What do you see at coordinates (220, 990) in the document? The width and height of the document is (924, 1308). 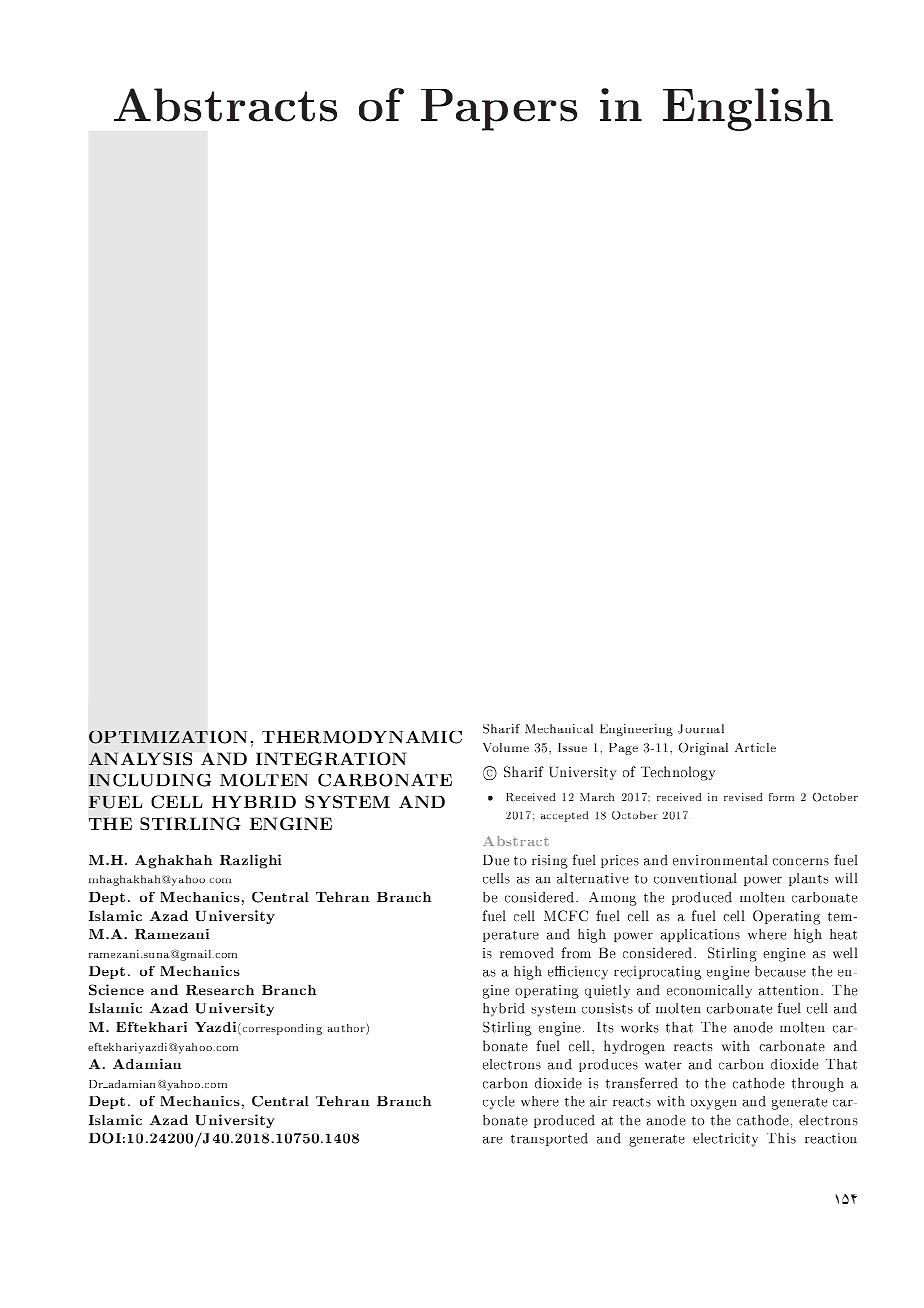 I see `Research` at bounding box center [220, 990].
